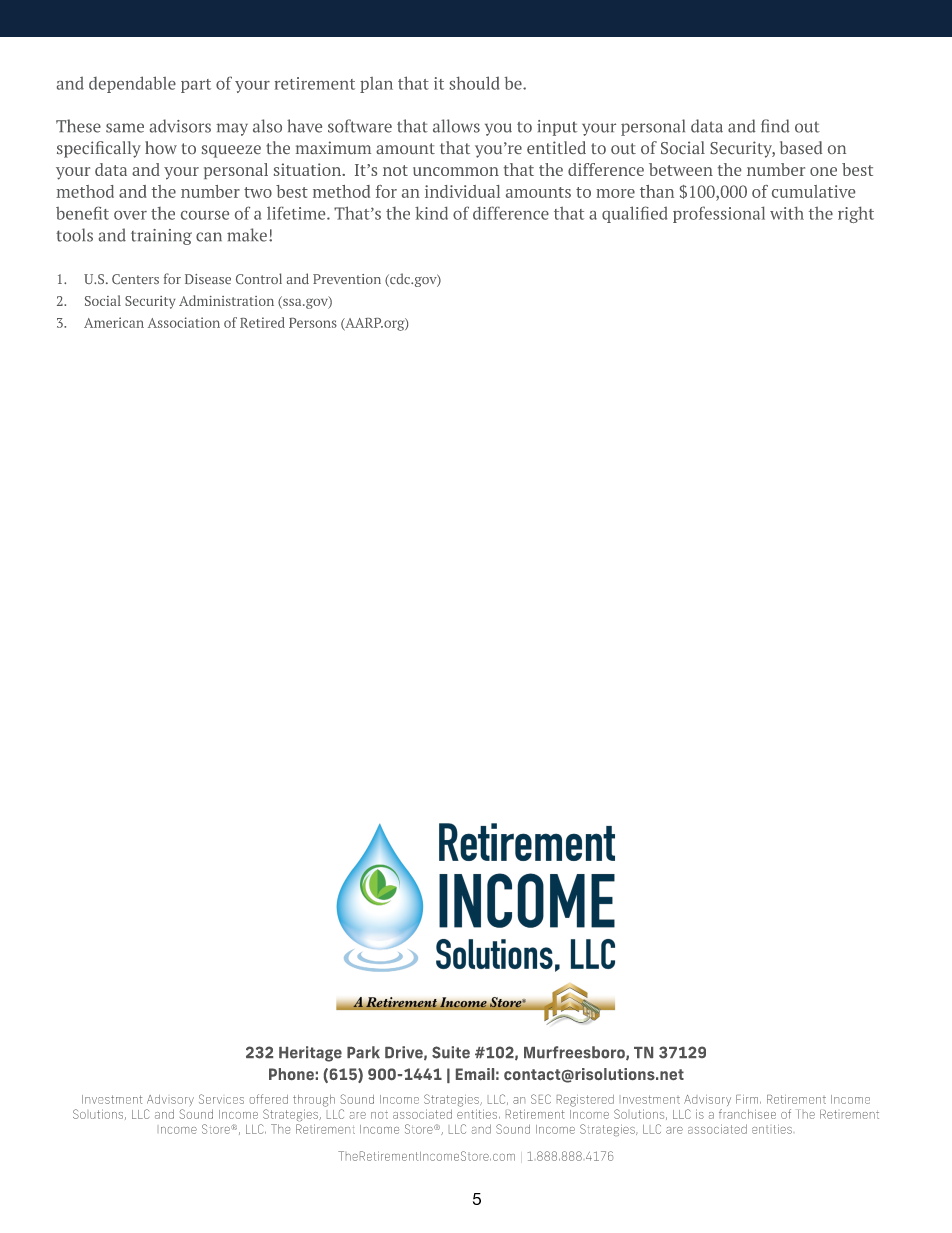 This document has height=1233, width=952. What do you see at coordinates (221, 1099) in the document?
I see `Services` at bounding box center [221, 1099].
